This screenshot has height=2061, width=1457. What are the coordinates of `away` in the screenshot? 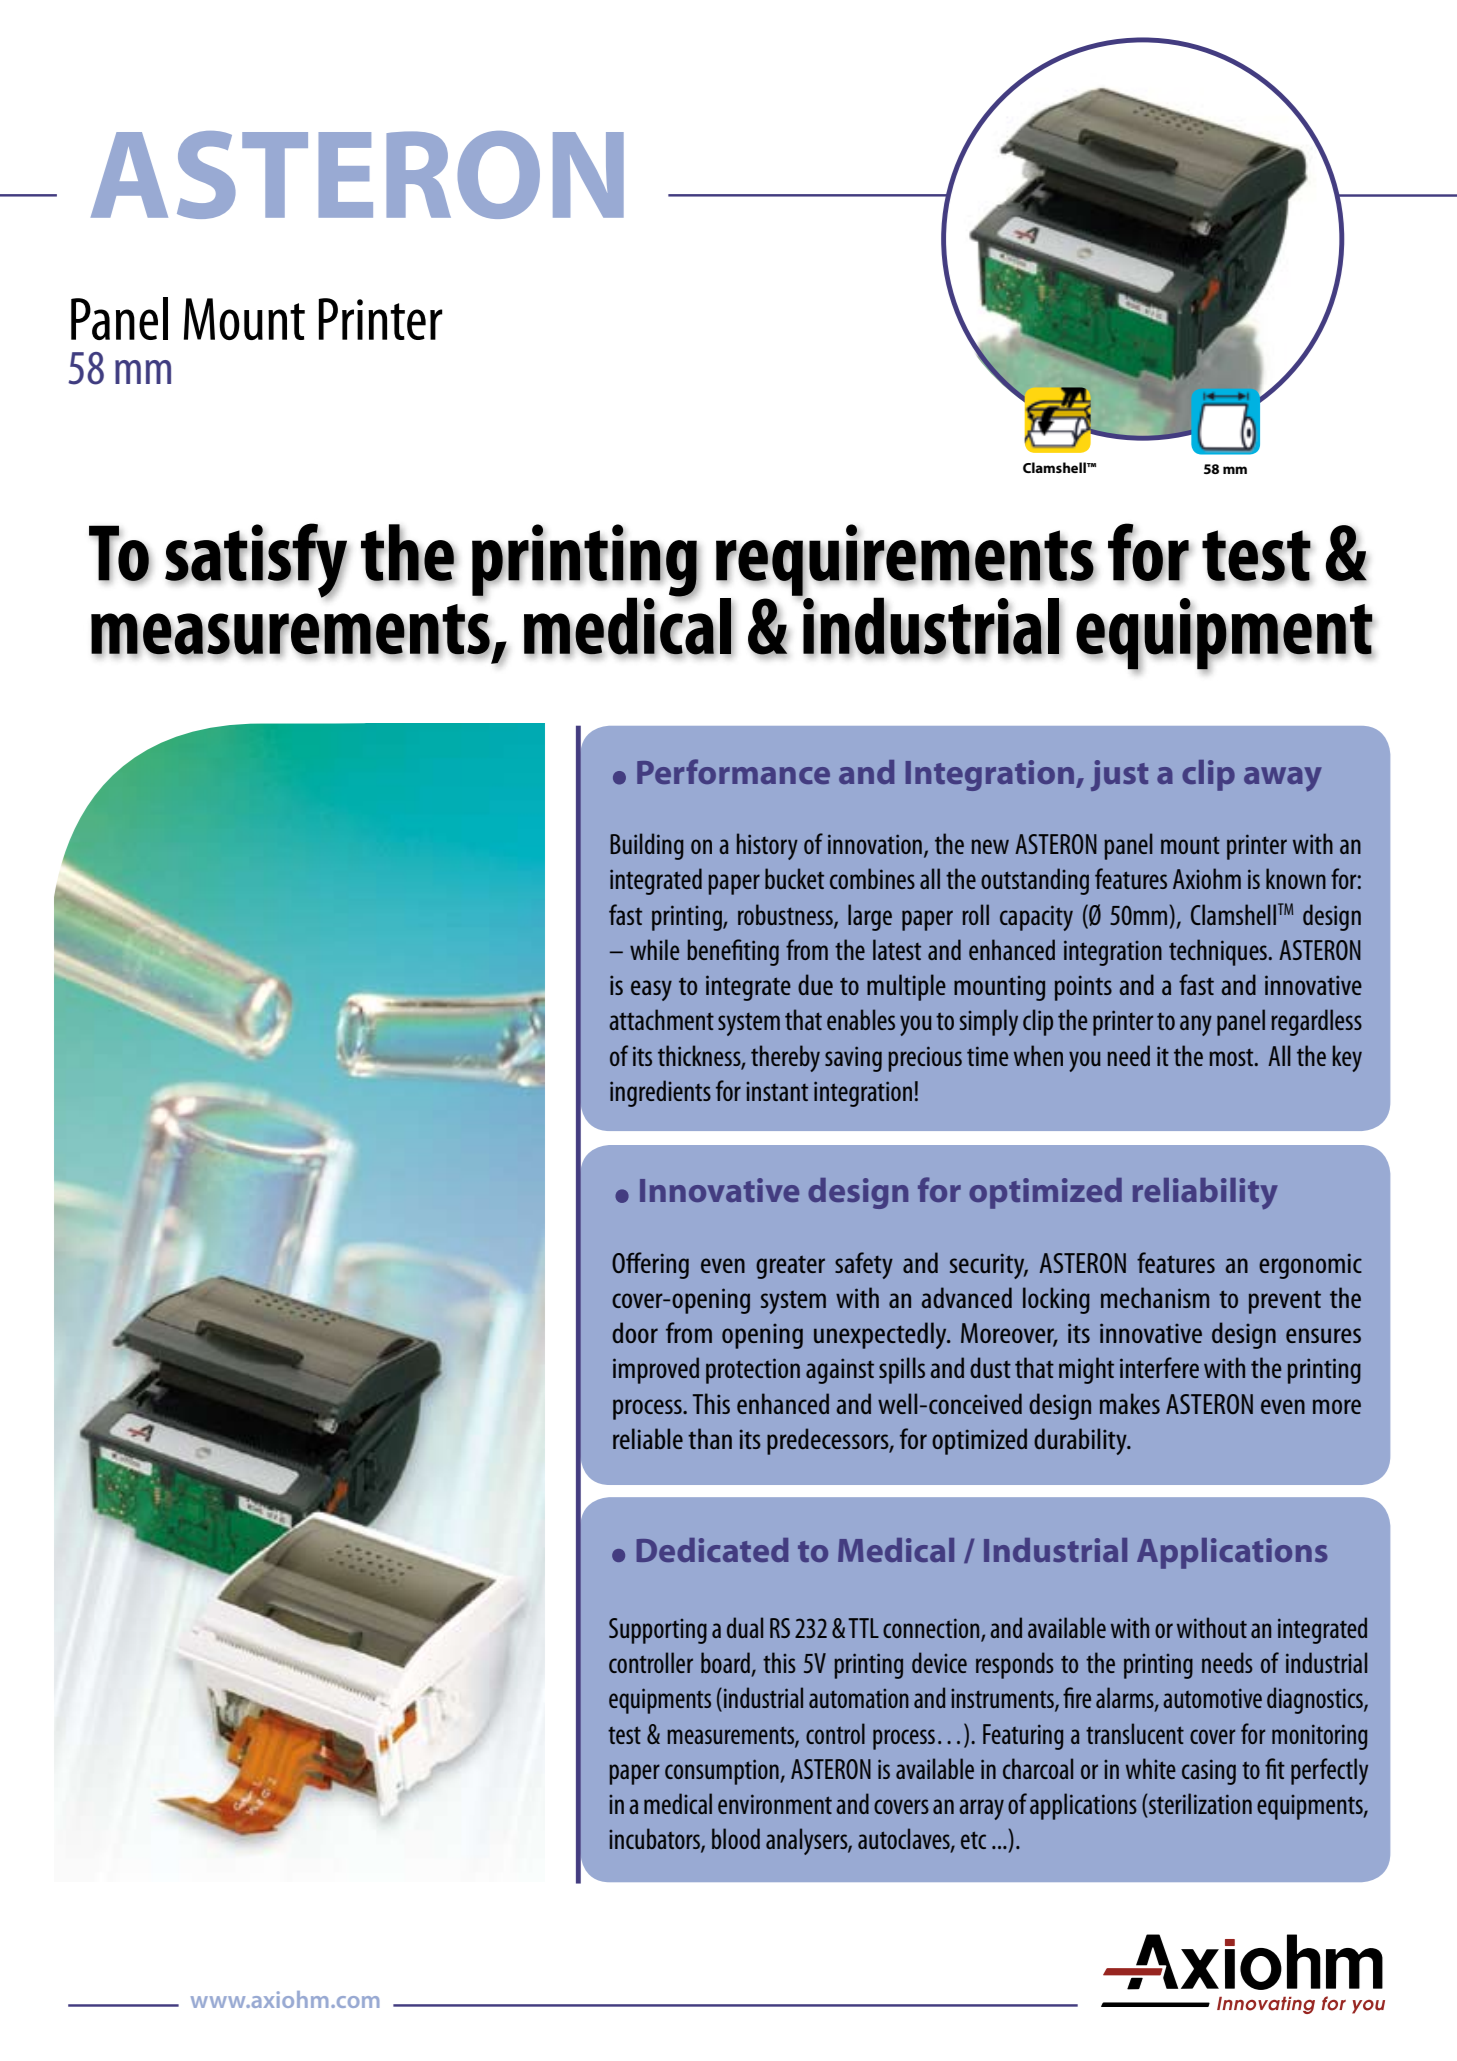 It's located at (1283, 779).
